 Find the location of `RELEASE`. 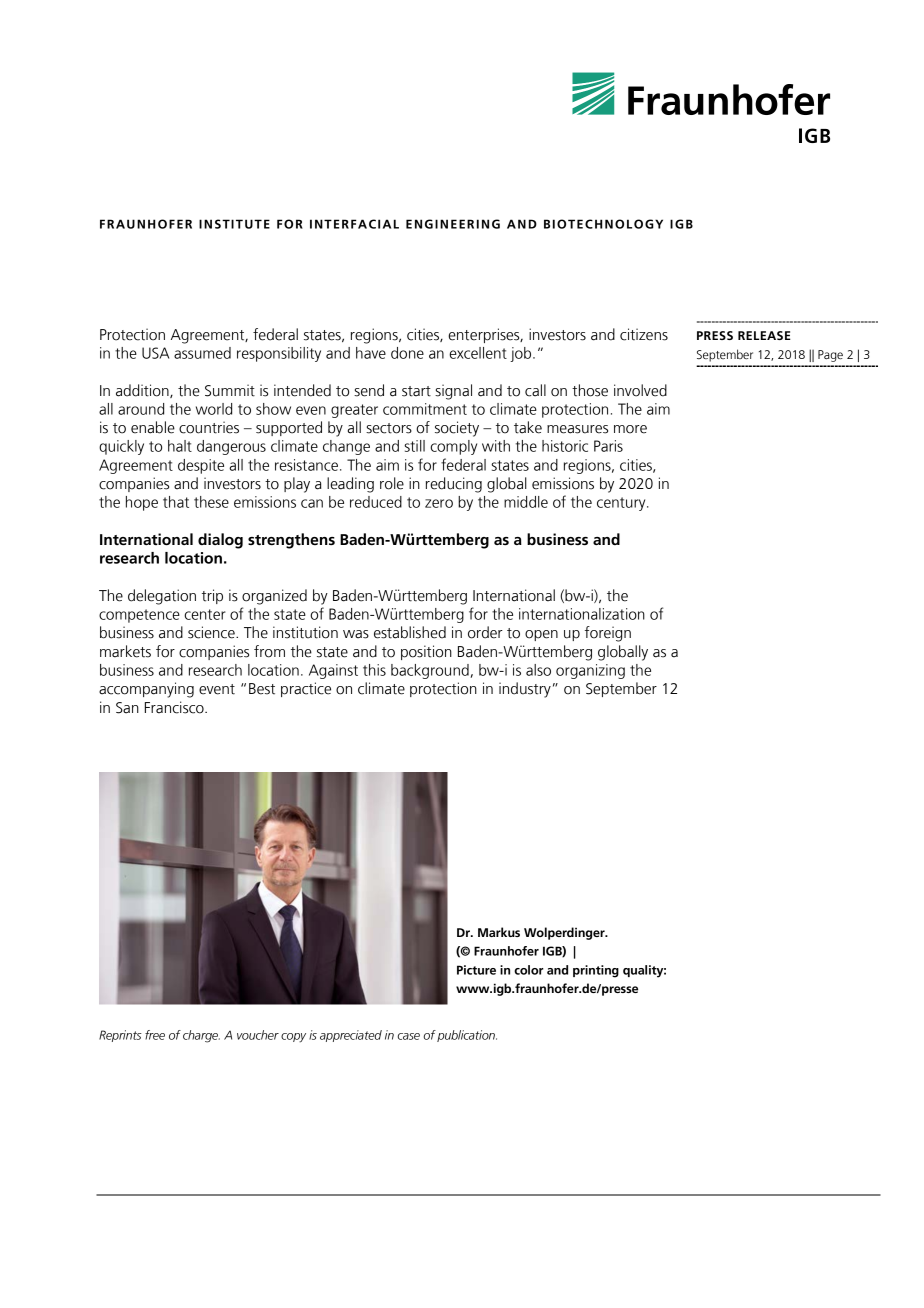

RELEASE is located at coordinates (764, 335).
